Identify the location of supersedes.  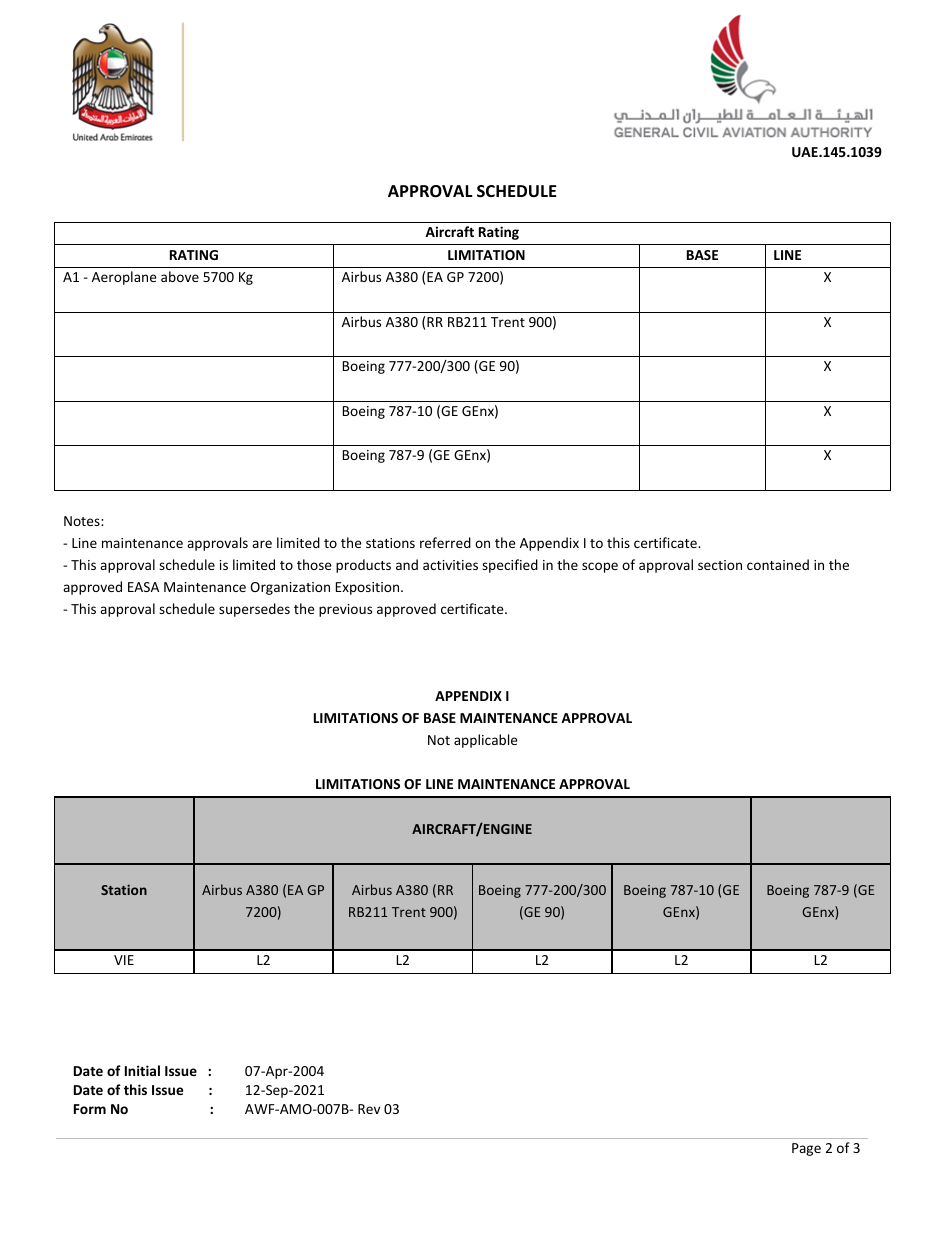
(254, 610).
